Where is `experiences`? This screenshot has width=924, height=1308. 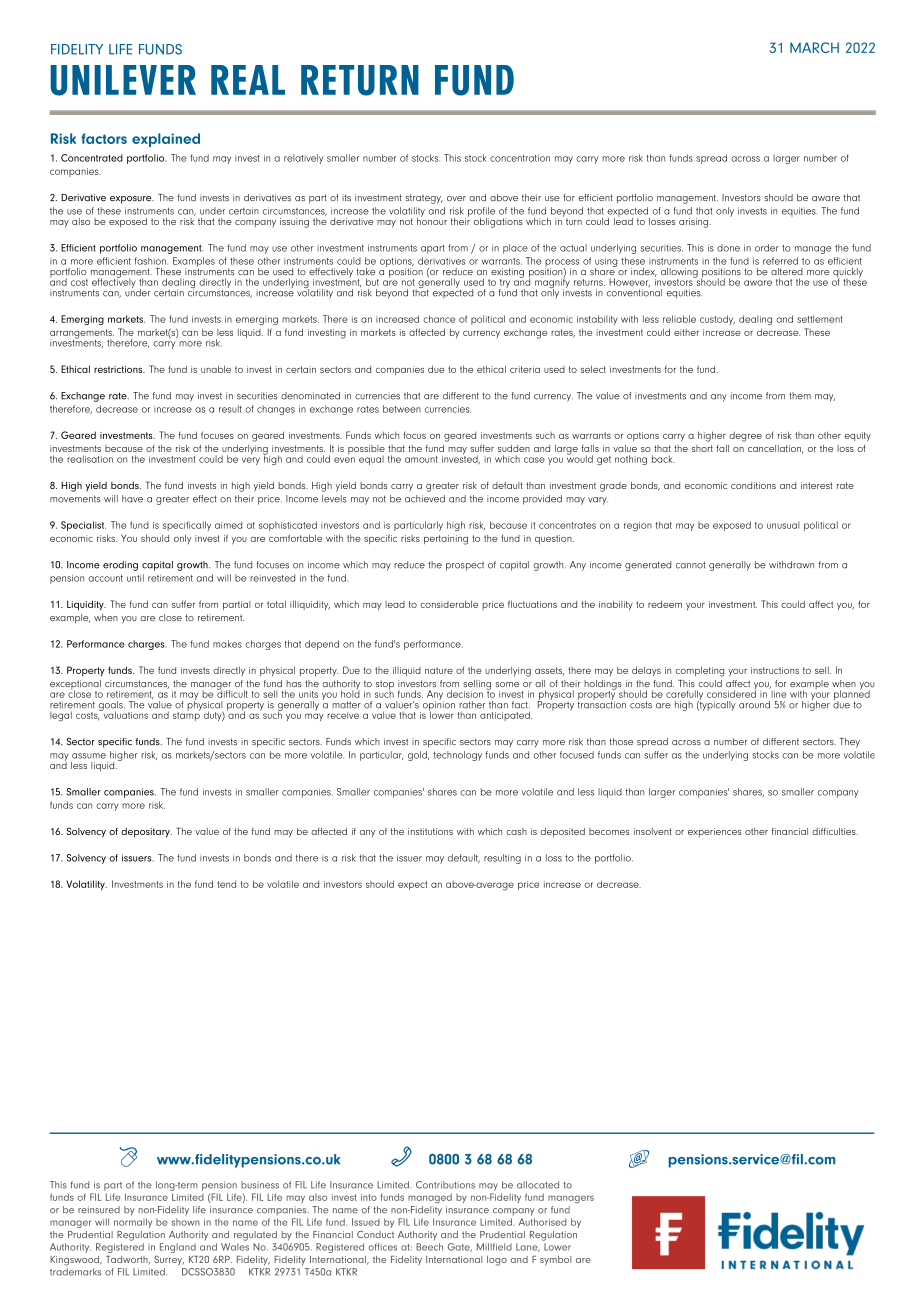
experiences is located at coordinates (715, 832).
